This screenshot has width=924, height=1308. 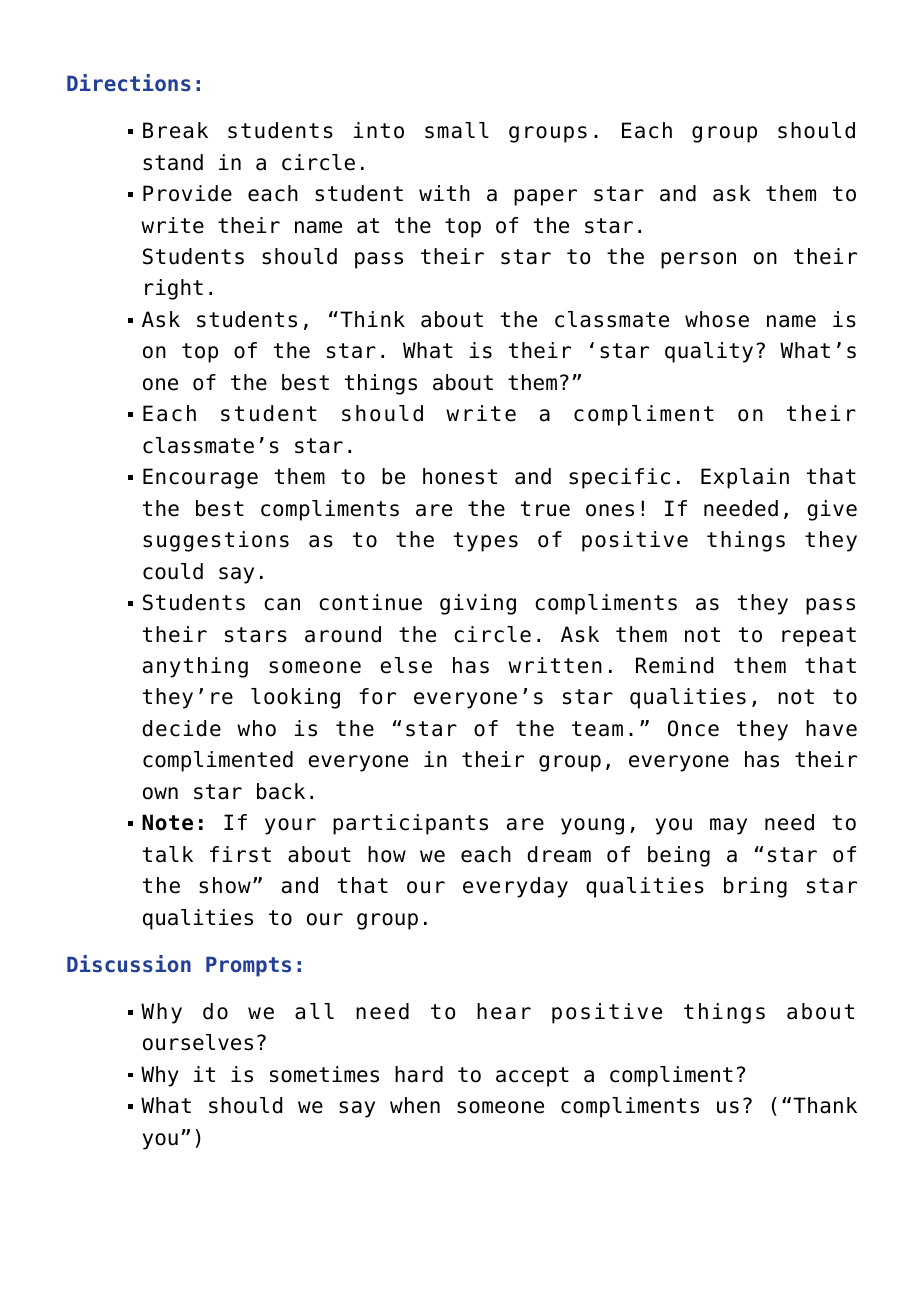 I want to click on Encourage, so click(x=200, y=478).
